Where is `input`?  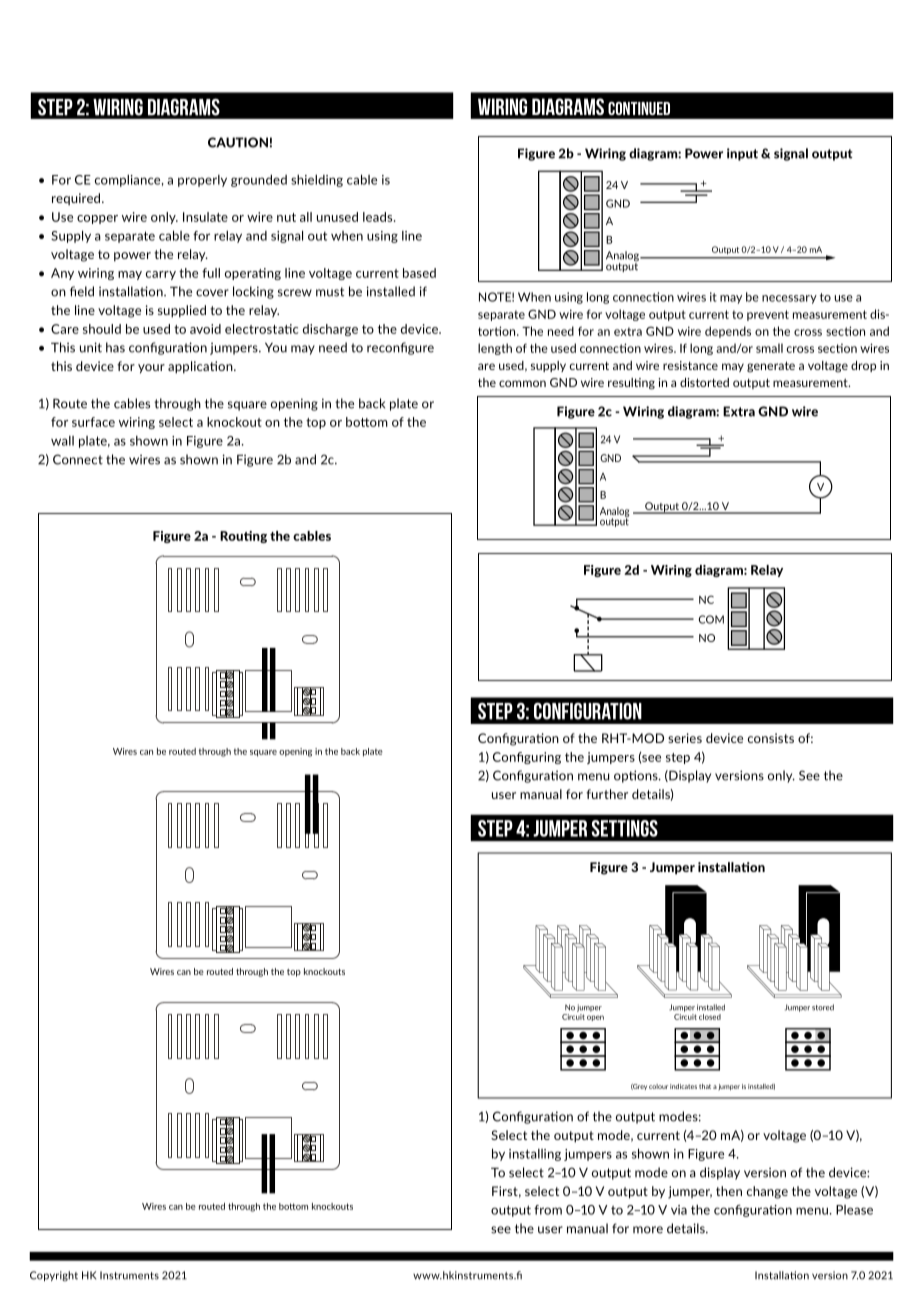 input is located at coordinates (742, 154).
